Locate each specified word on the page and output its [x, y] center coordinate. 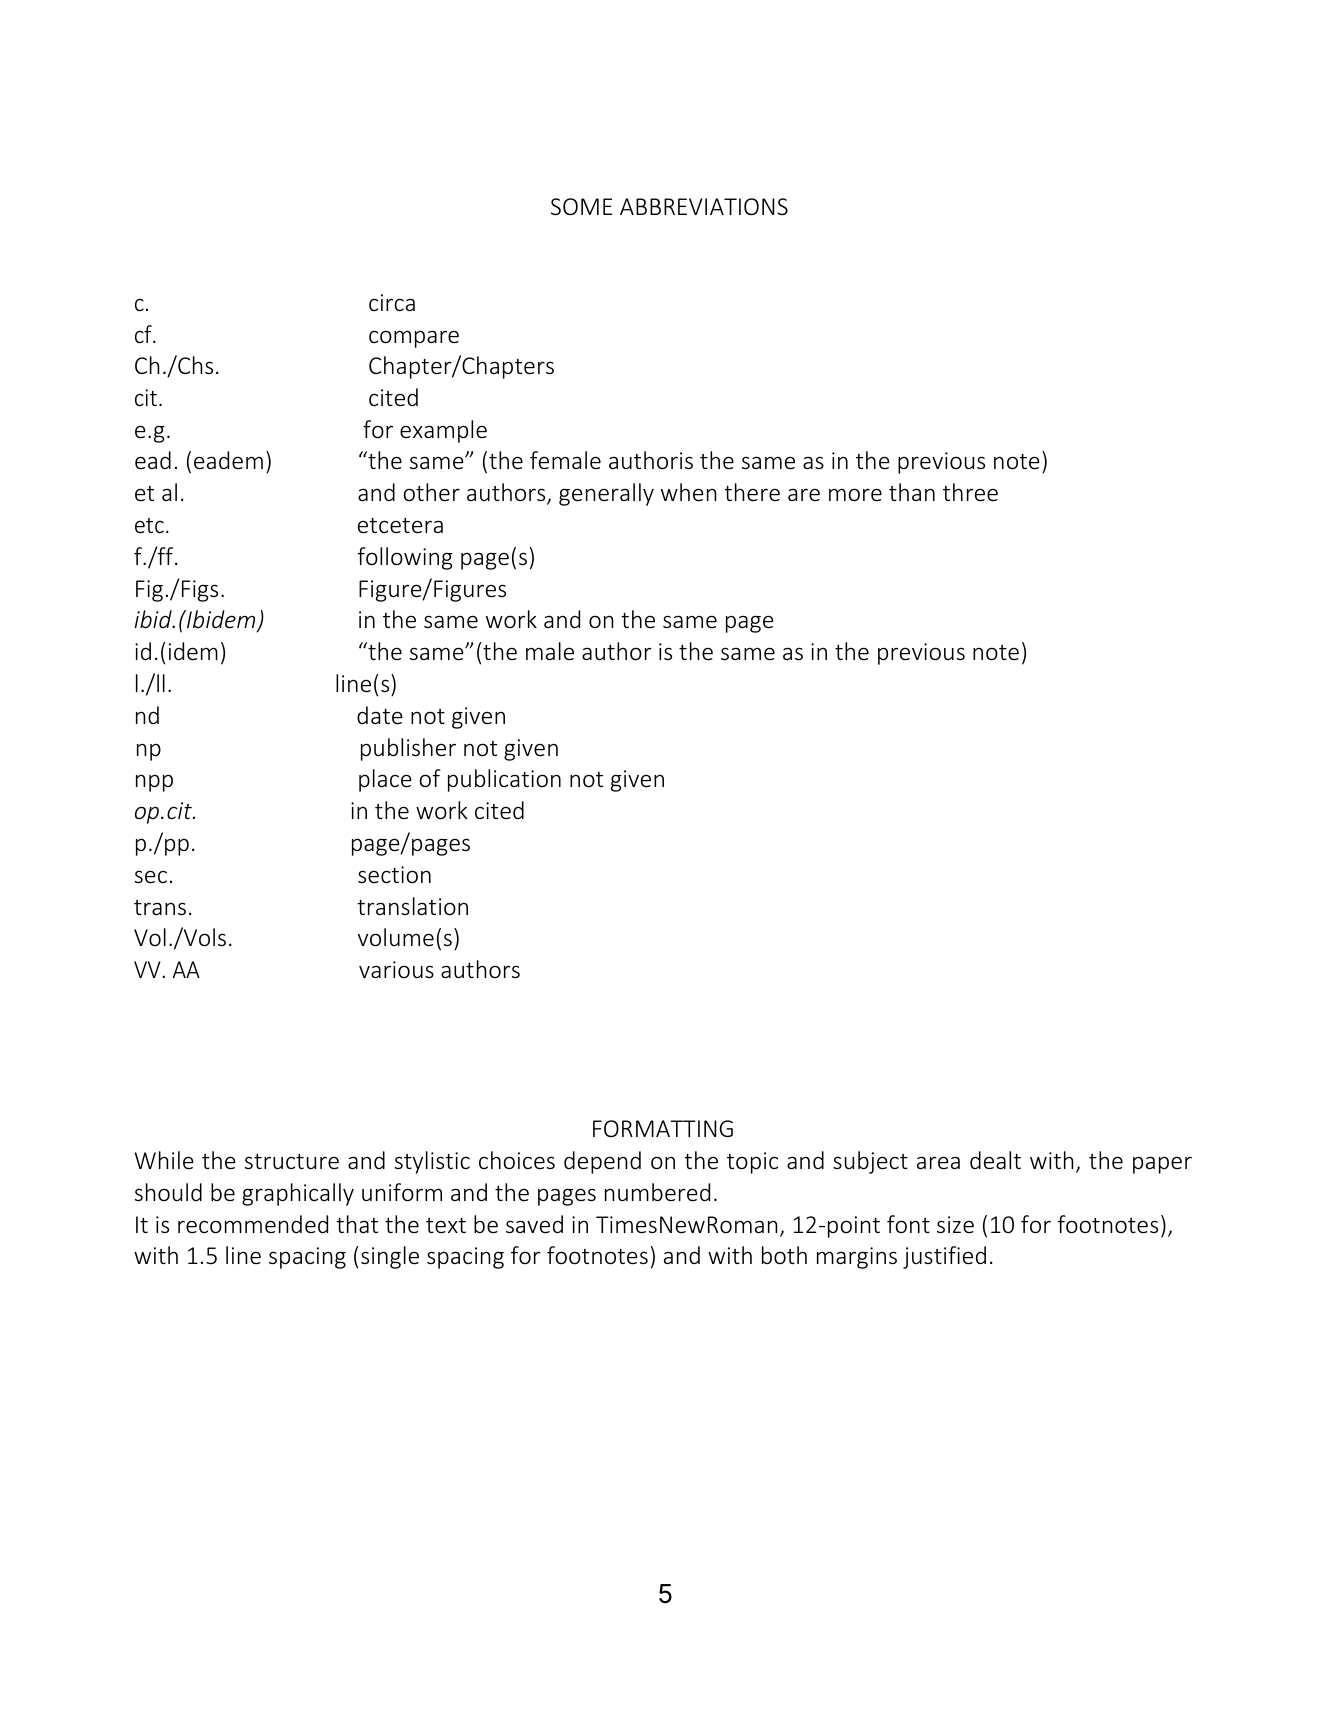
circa [392, 303]
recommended [253, 1224]
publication [504, 780]
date [380, 715]
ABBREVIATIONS [704, 207]
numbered [657, 1192]
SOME [581, 207]
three [970, 492]
